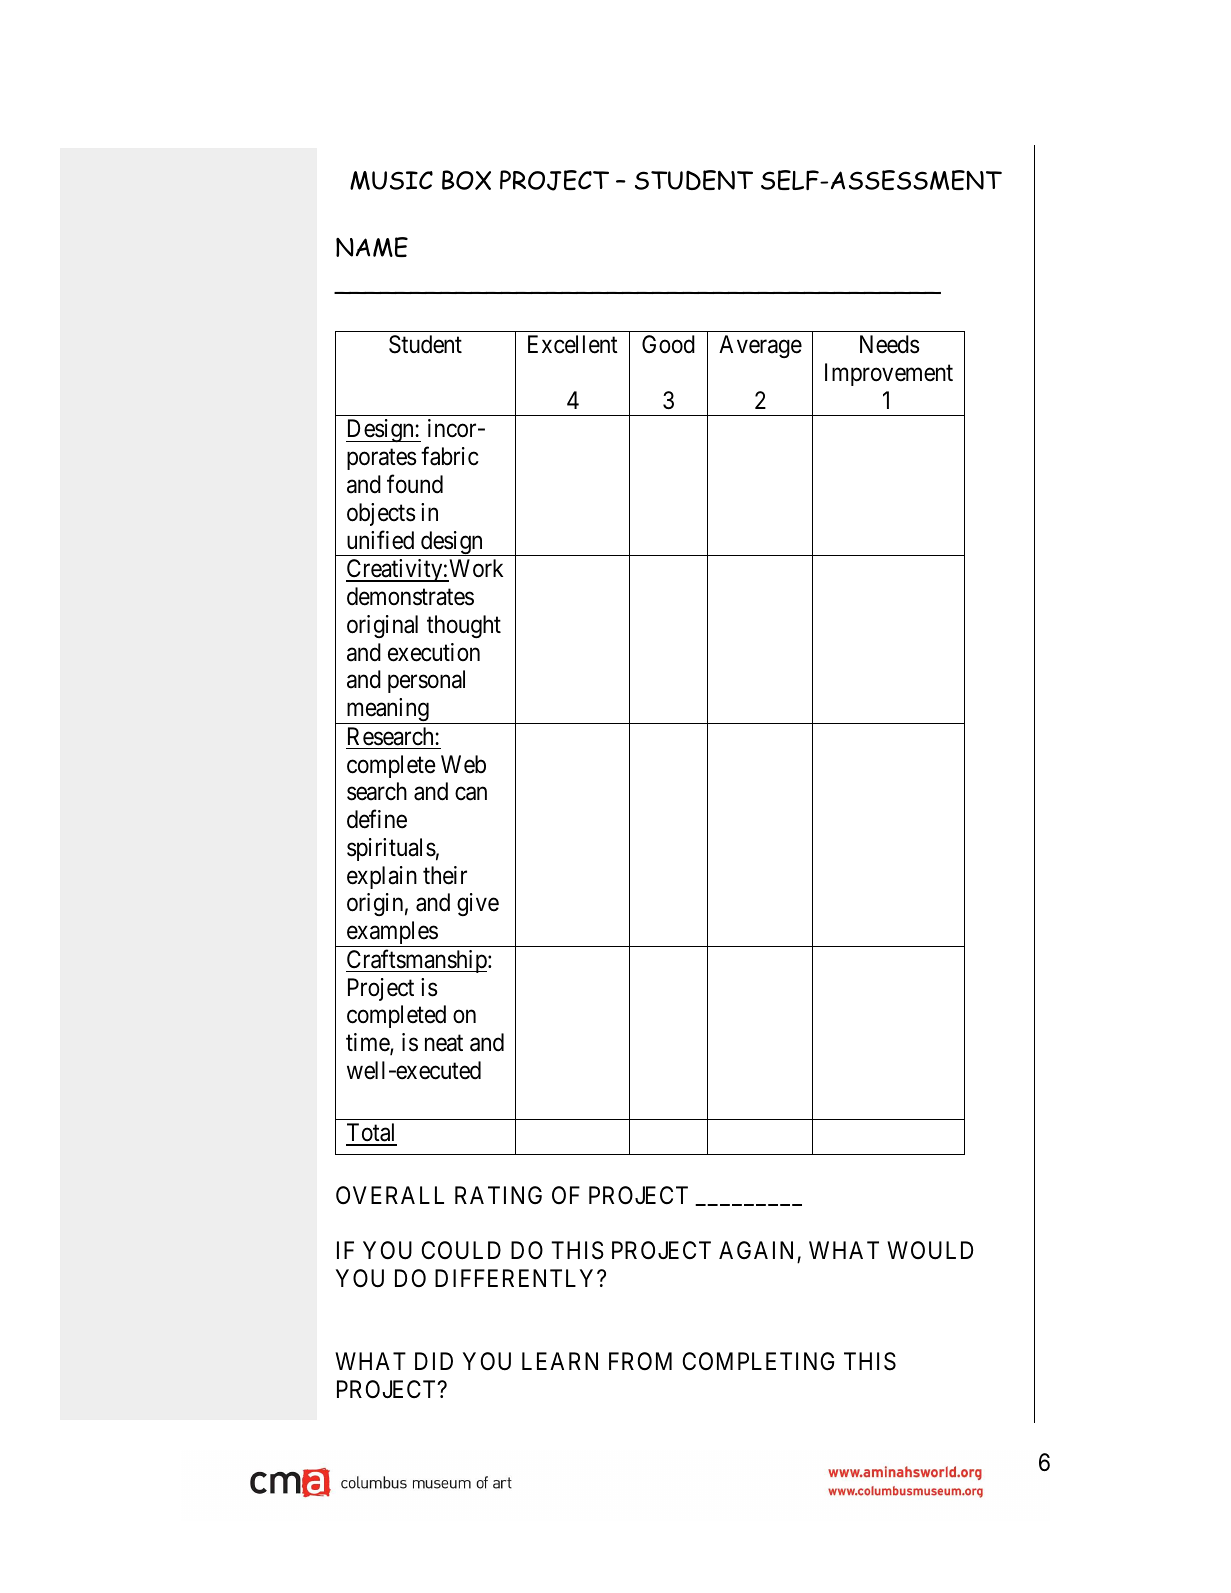  I want to click on DID, so click(434, 1361).
